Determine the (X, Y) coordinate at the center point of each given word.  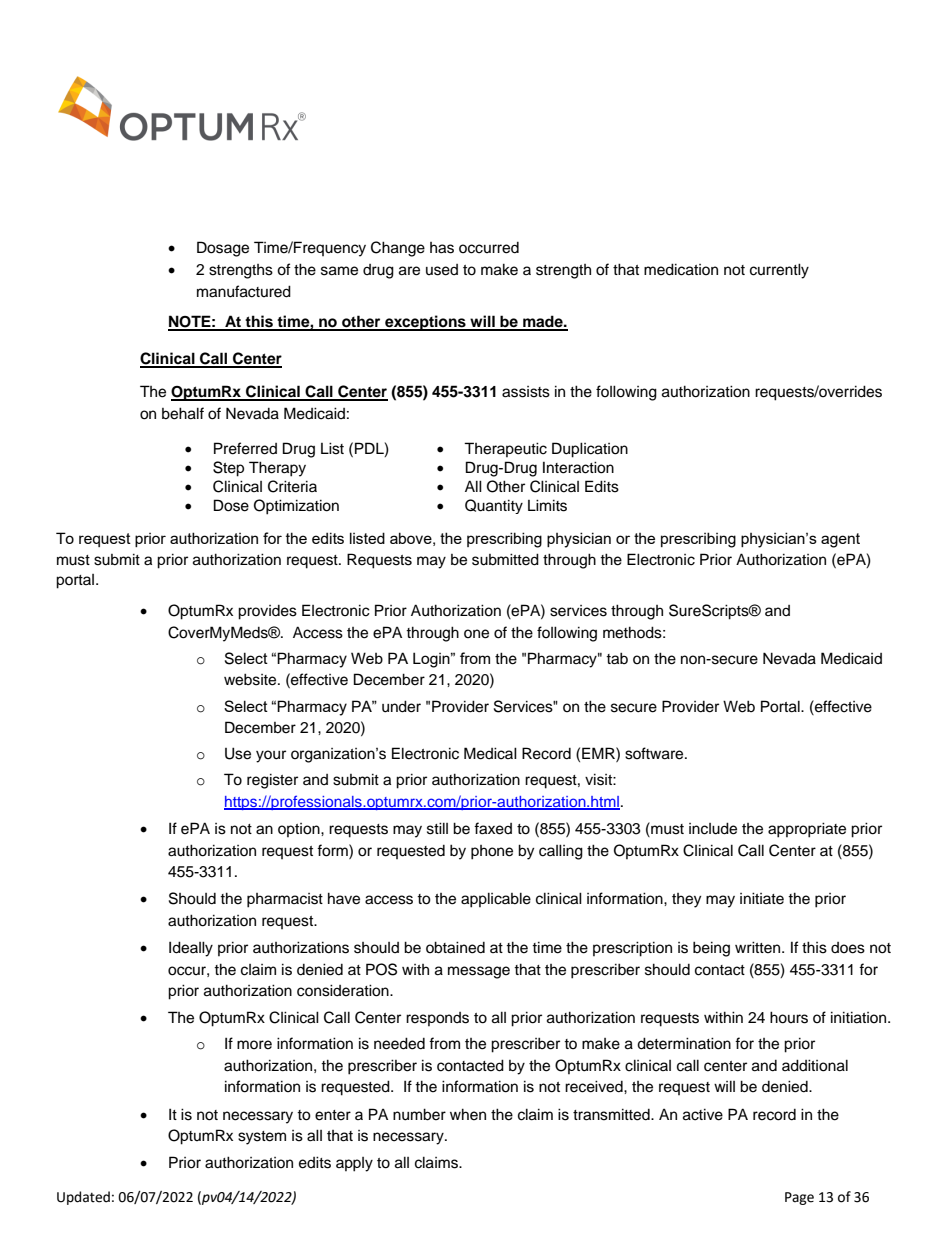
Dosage (223, 249)
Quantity (494, 506)
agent (840, 540)
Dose (231, 505)
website (251, 679)
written (759, 947)
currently (779, 271)
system (262, 1138)
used (442, 270)
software (655, 753)
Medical (490, 753)
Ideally (191, 949)
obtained (455, 947)
